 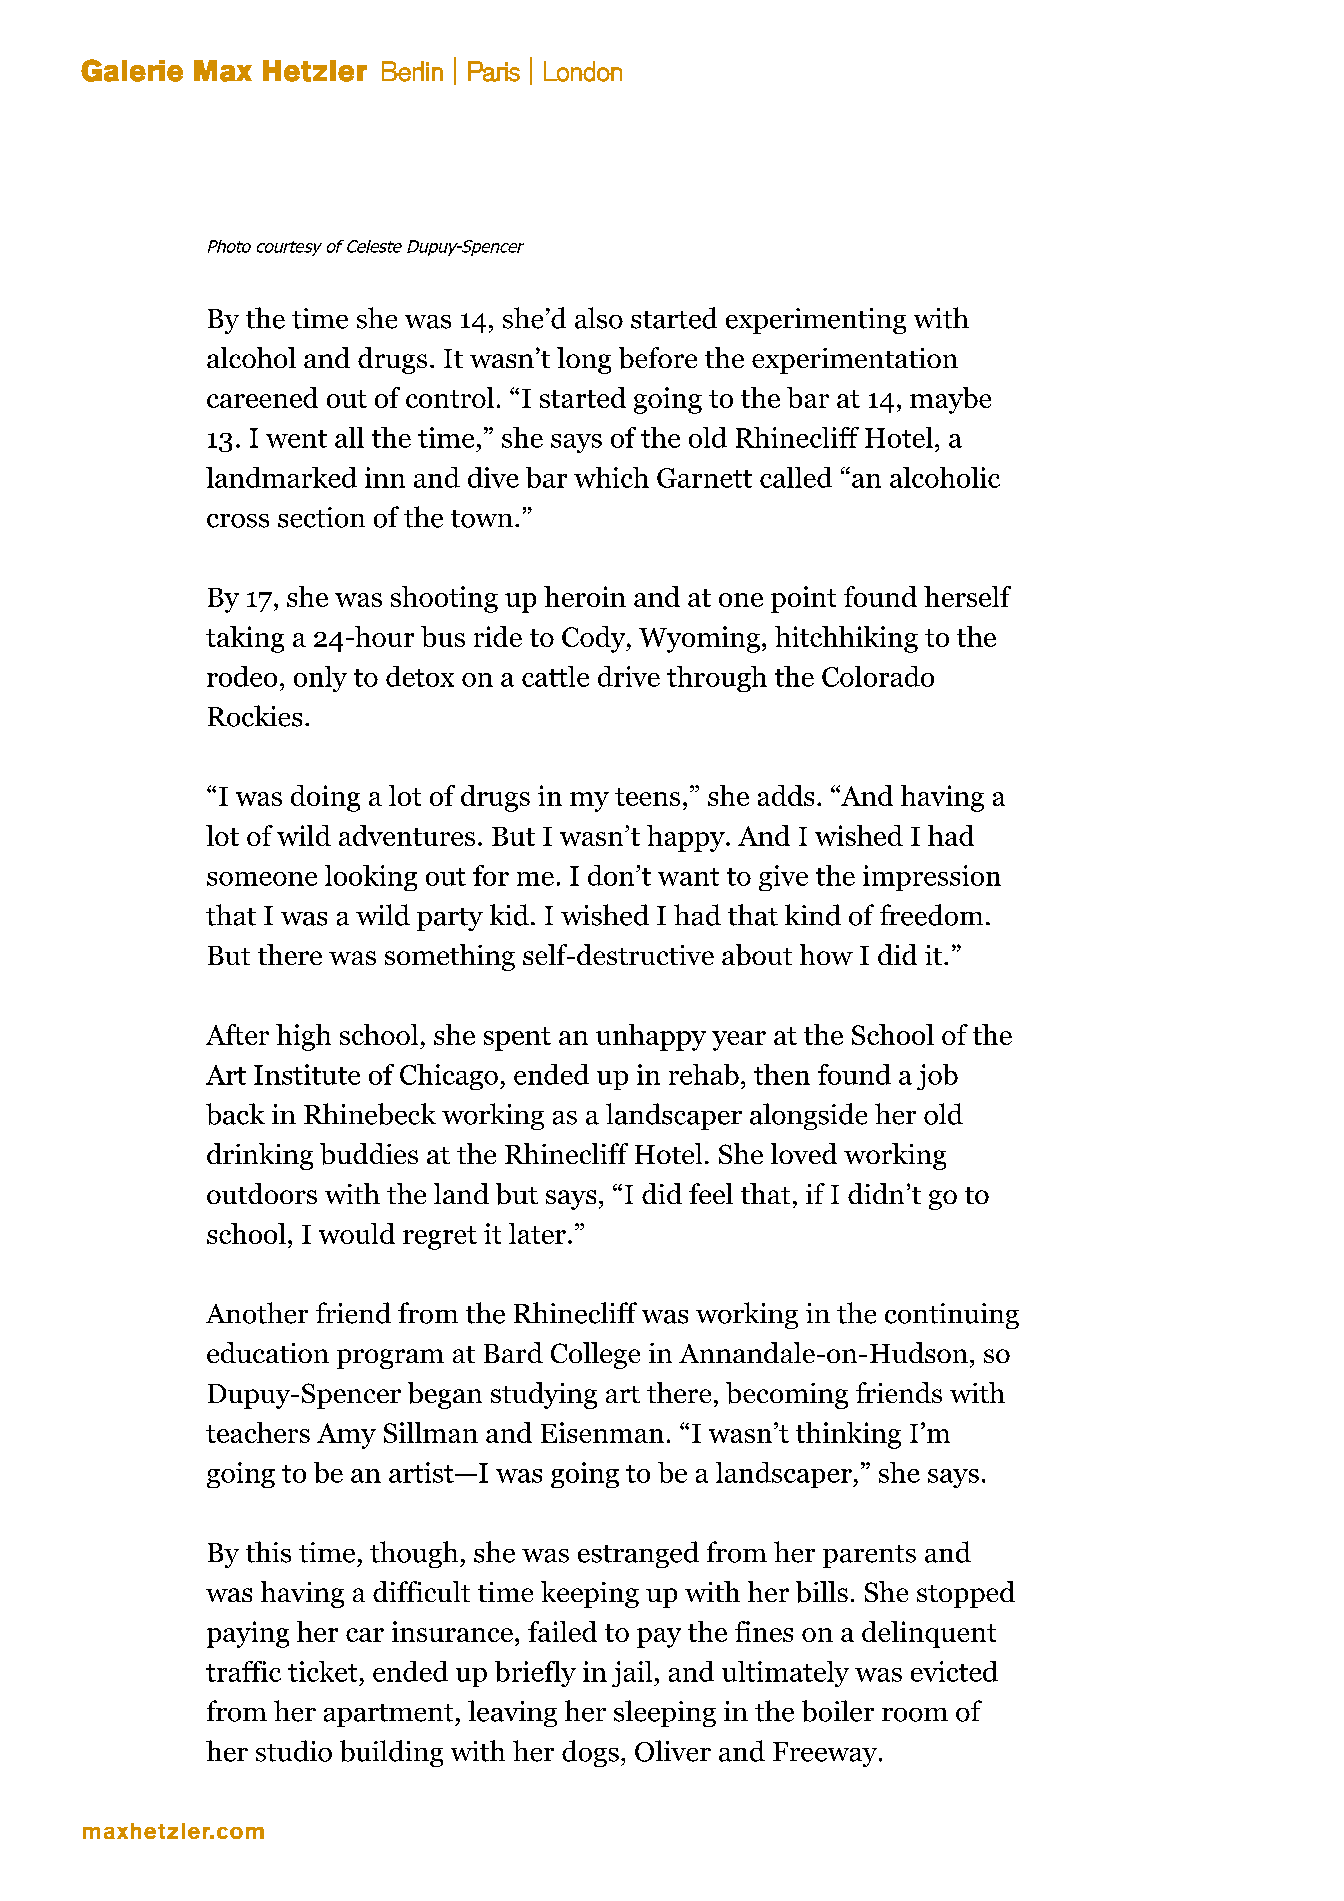 What do you see at coordinates (369, 1154) in the screenshot?
I see `buddies` at bounding box center [369, 1154].
